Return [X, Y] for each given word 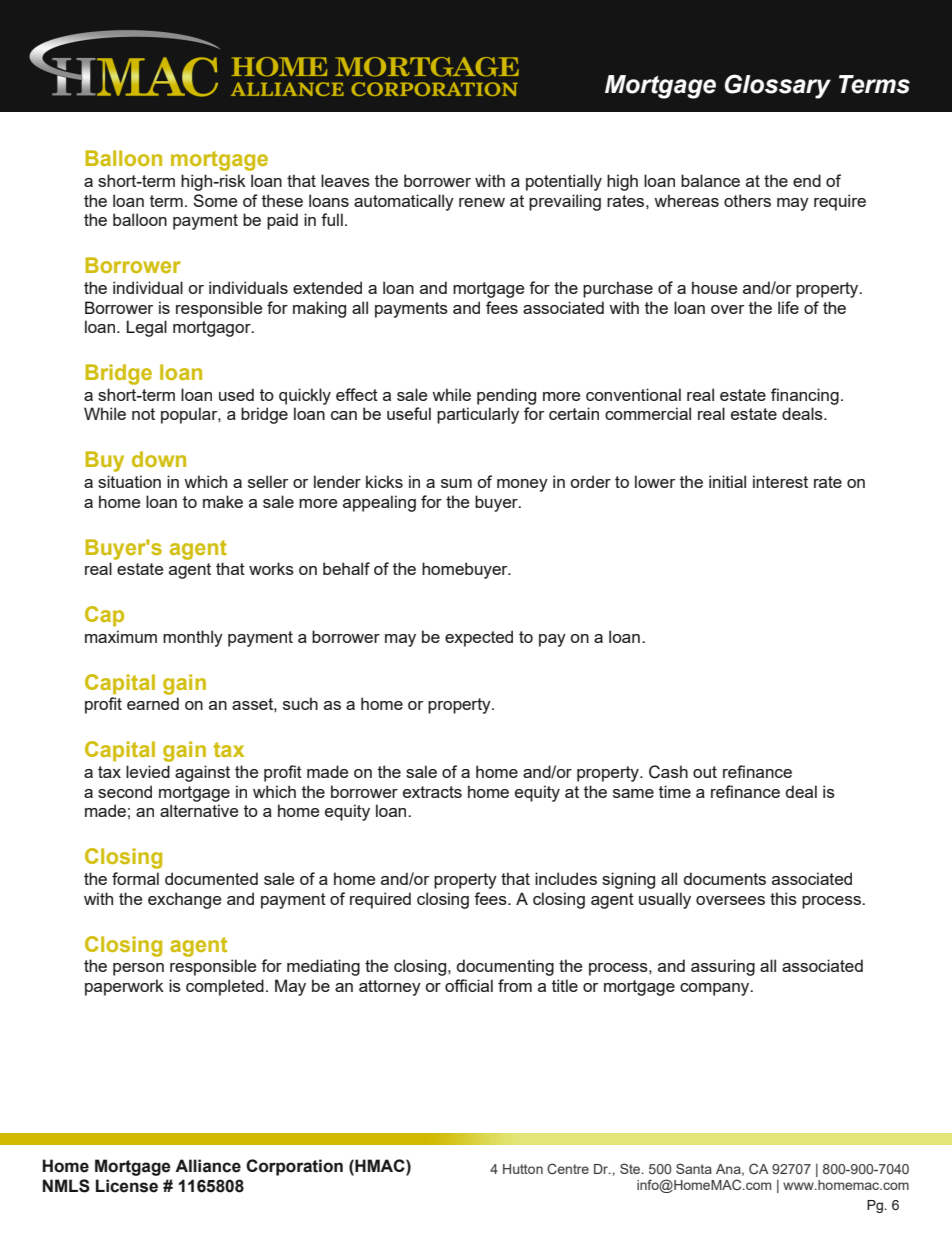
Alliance [208, 1166]
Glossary [777, 86]
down [159, 459]
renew [482, 202]
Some [215, 200]
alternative [199, 810]
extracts [432, 792]
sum [456, 483]
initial [727, 481]
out [705, 772]
